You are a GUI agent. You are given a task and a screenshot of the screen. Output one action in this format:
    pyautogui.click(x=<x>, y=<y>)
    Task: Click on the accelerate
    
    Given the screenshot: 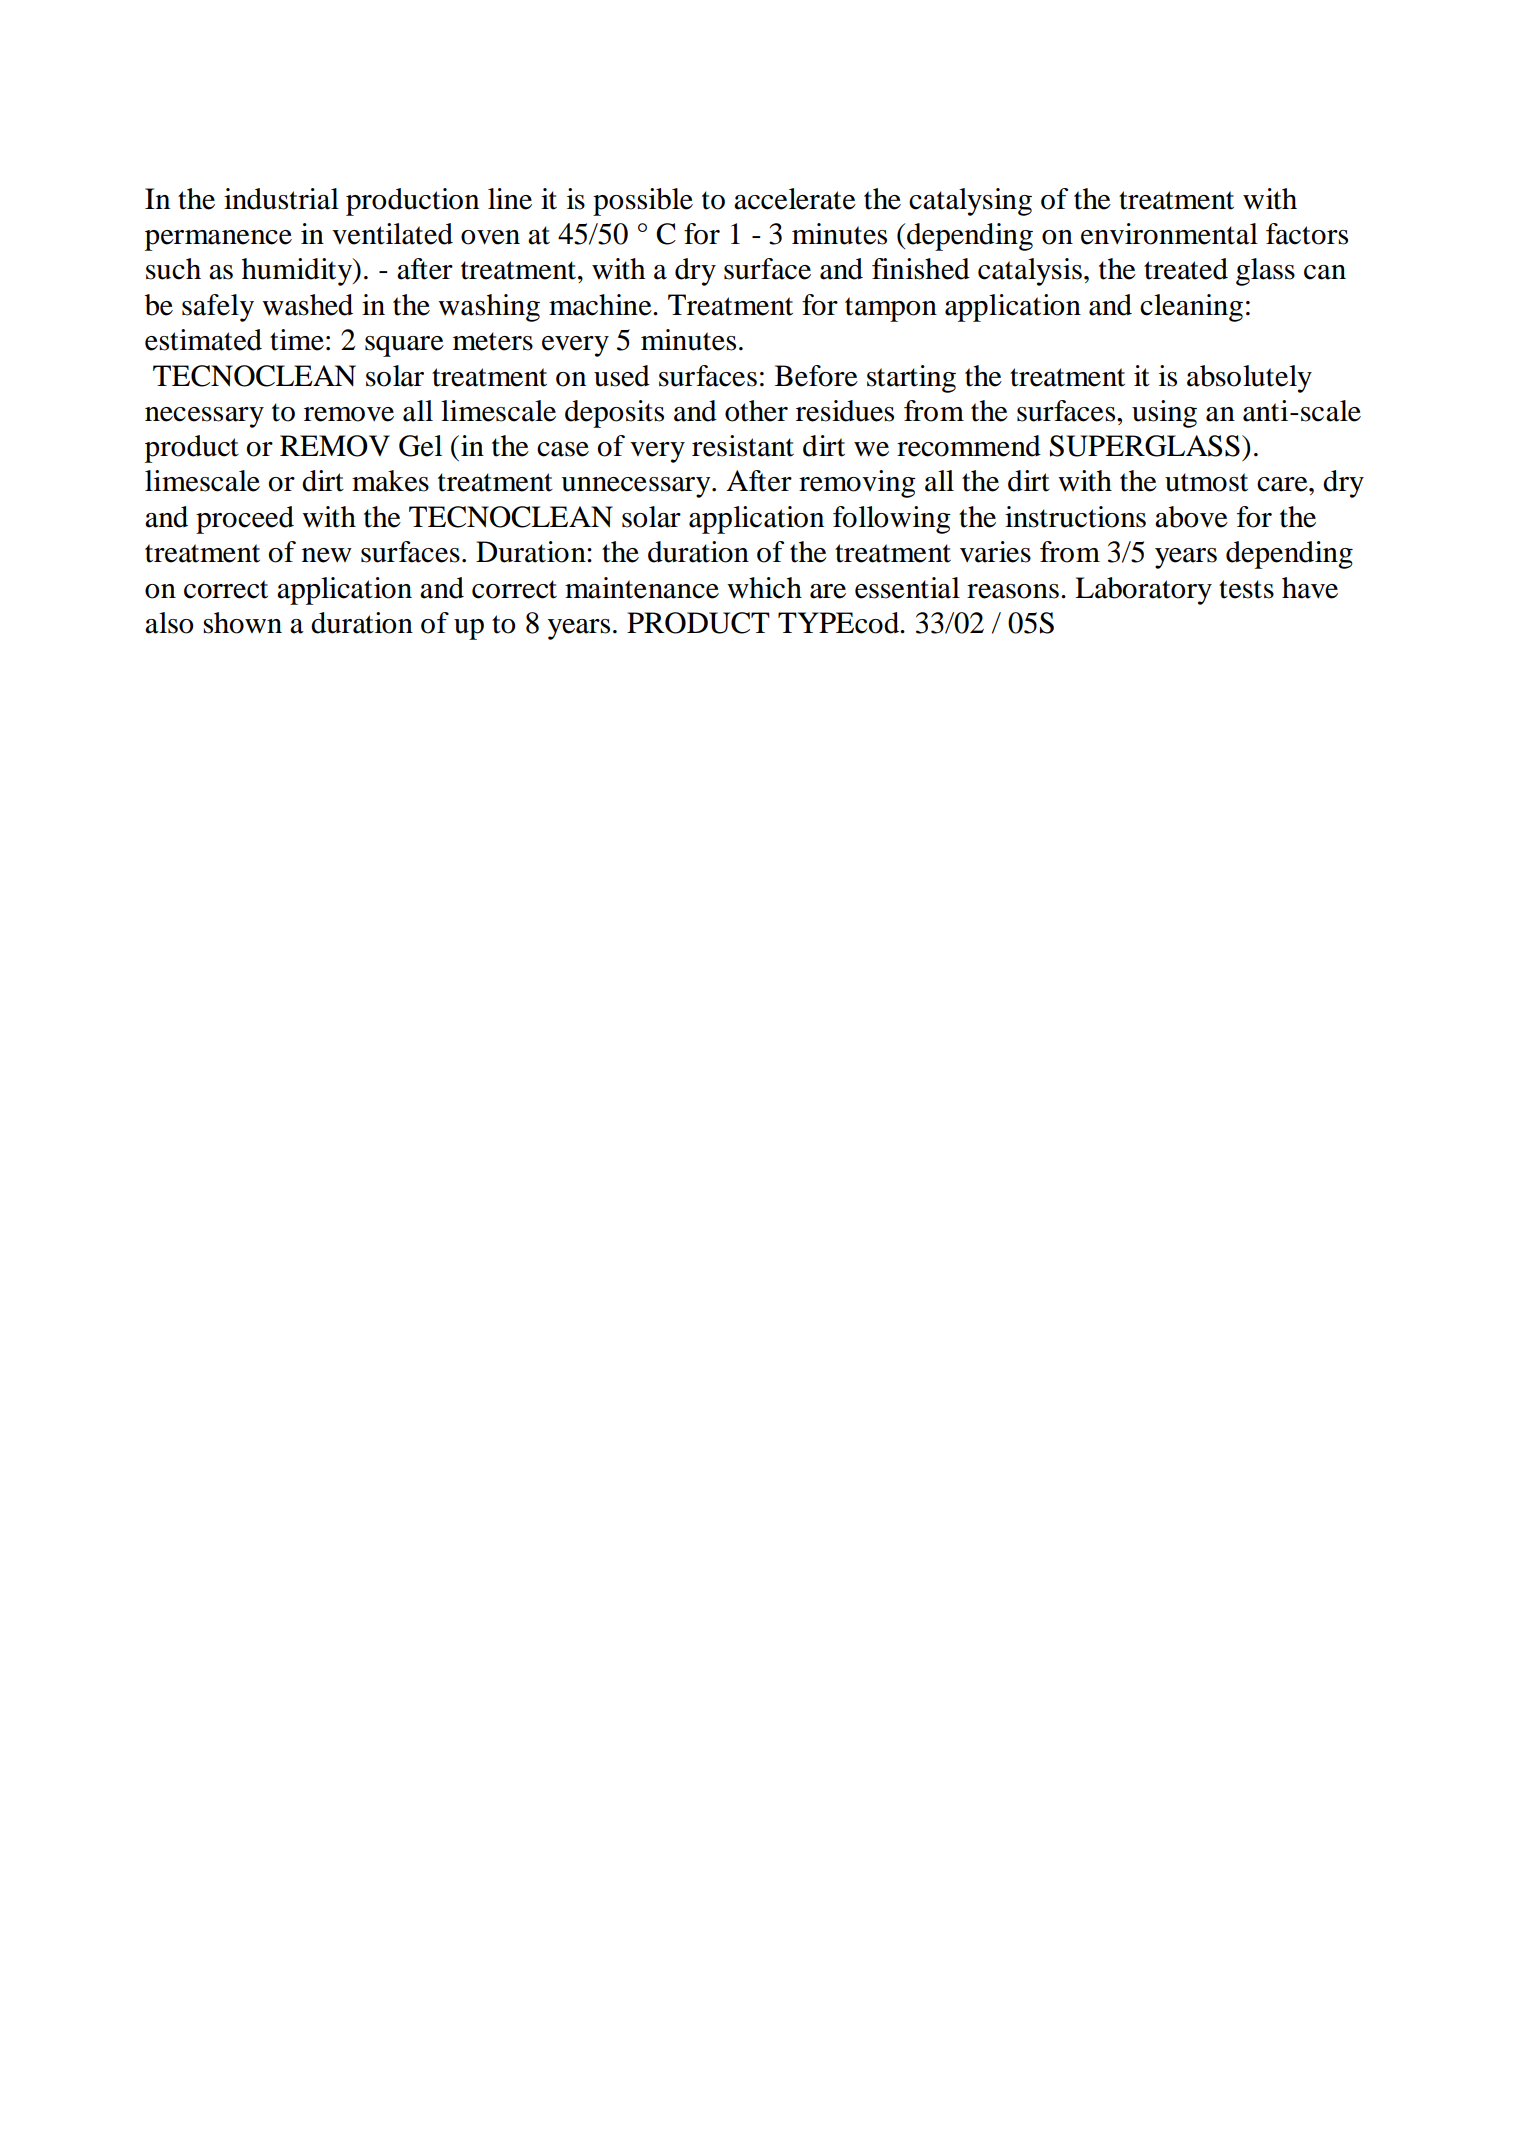 What is the action you would take?
    pyautogui.click(x=795, y=199)
